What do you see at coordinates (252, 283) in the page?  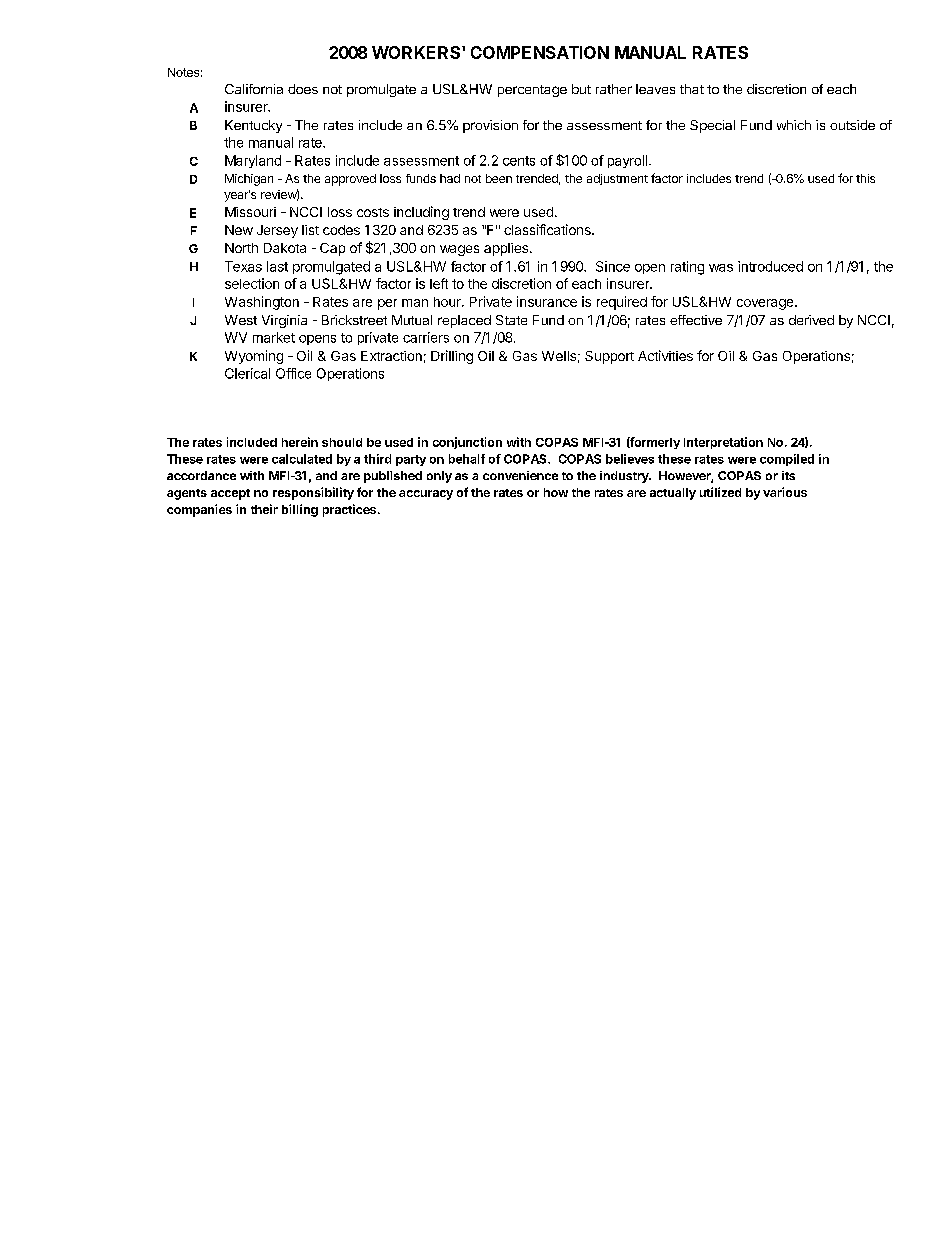 I see `selection` at bounding box center [252, 283].
